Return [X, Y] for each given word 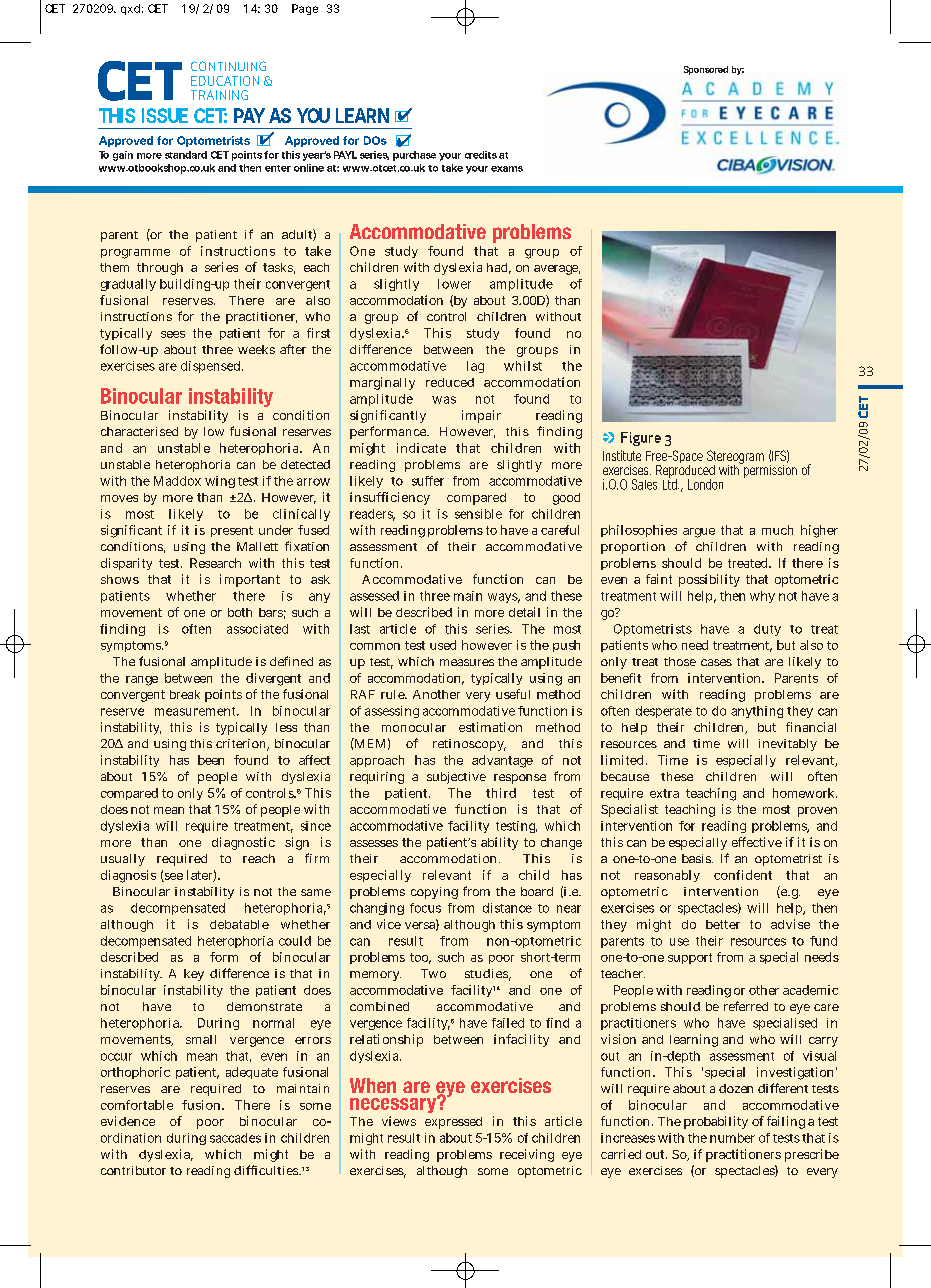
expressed [453, 1123]
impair [481, 416]
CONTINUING [228, 66]
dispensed [212, 367]
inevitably [788, 745]
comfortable [137, 1105]
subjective [456, 778]
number [732, 1138]
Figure [641, 439]
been [211, 760]
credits [481, 155]
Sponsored [706, 70]
